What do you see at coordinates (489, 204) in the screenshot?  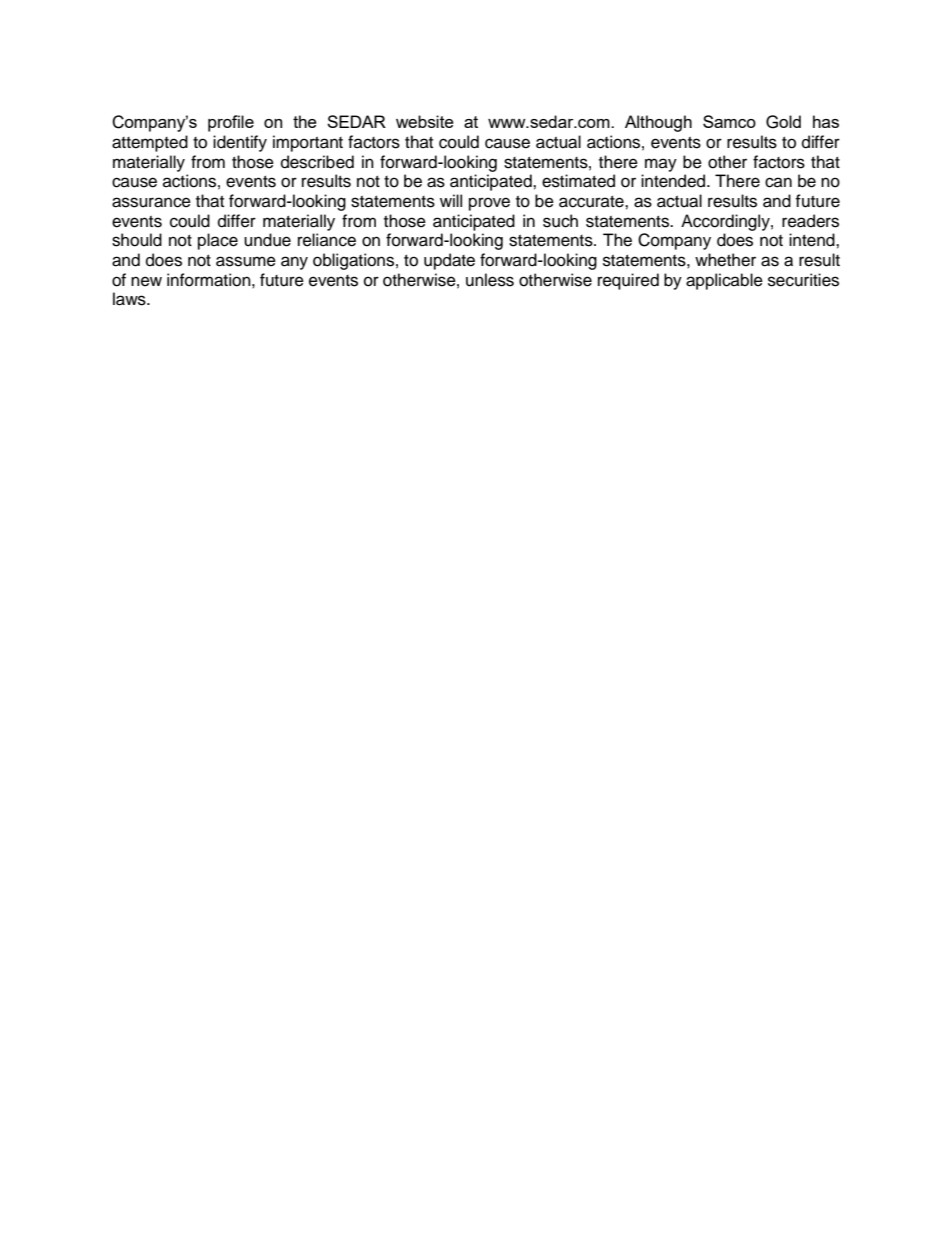 I see `prove` at bounding box center [489, 204].
